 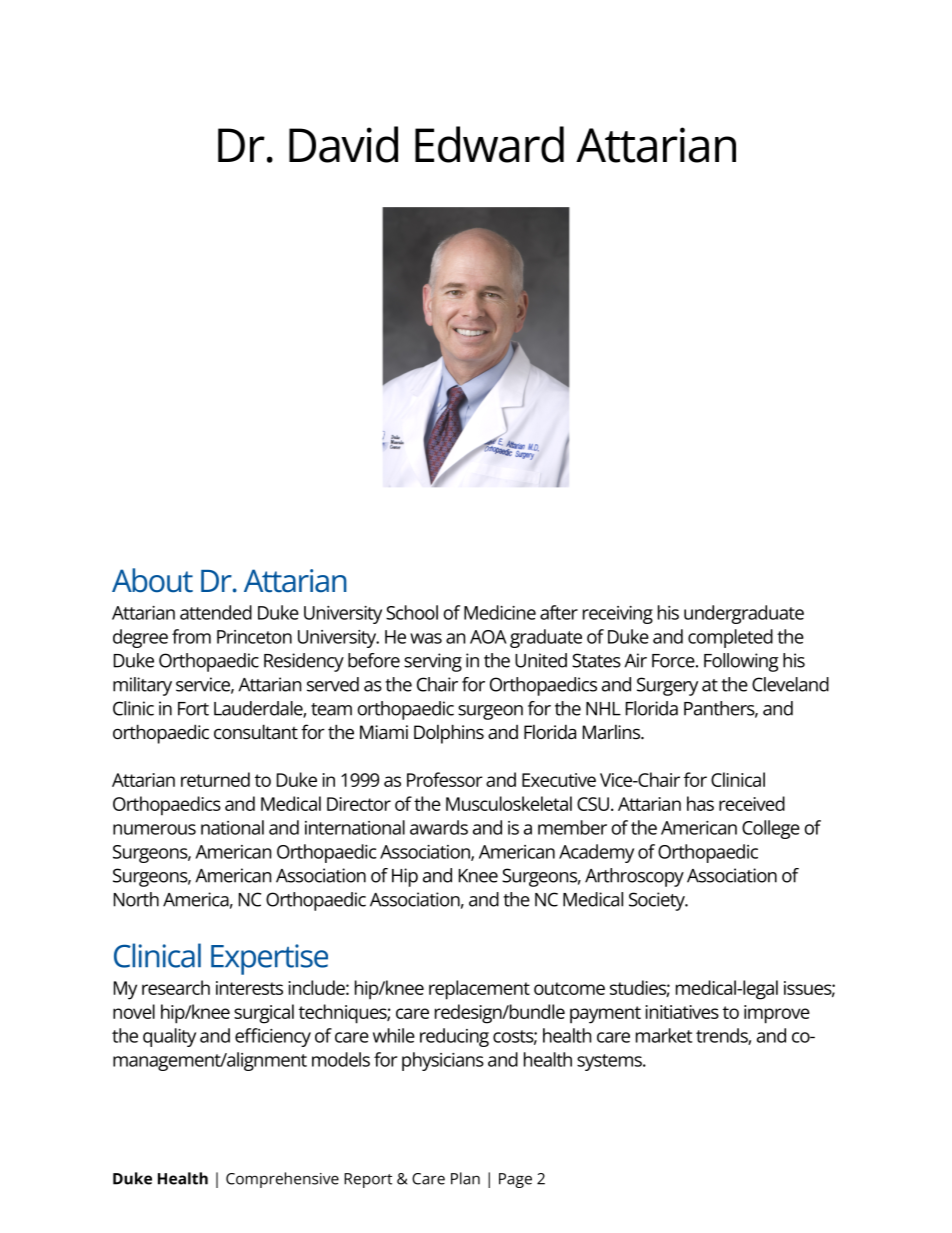 I want to click on About, so click(x=152, y=580).
